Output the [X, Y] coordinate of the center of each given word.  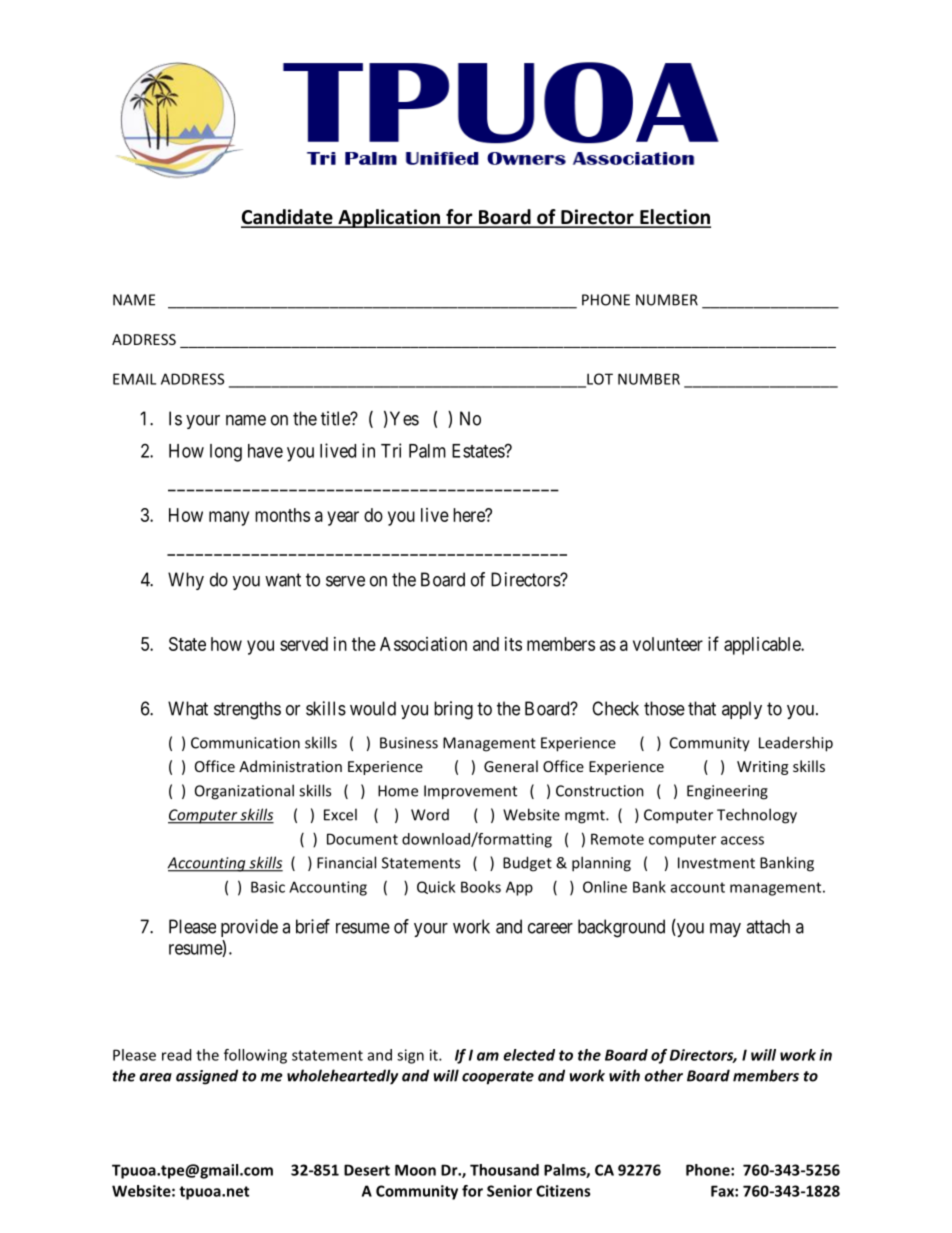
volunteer [668, 644]
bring [453, 710]
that [702, 708]
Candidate [288, 218]
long [226, 453]
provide [249, 928]
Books [481, 887]
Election [674, 218]
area [155, 1077]
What [188, 708]
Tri [391, 450]
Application [389, 218]
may [725, 930]
